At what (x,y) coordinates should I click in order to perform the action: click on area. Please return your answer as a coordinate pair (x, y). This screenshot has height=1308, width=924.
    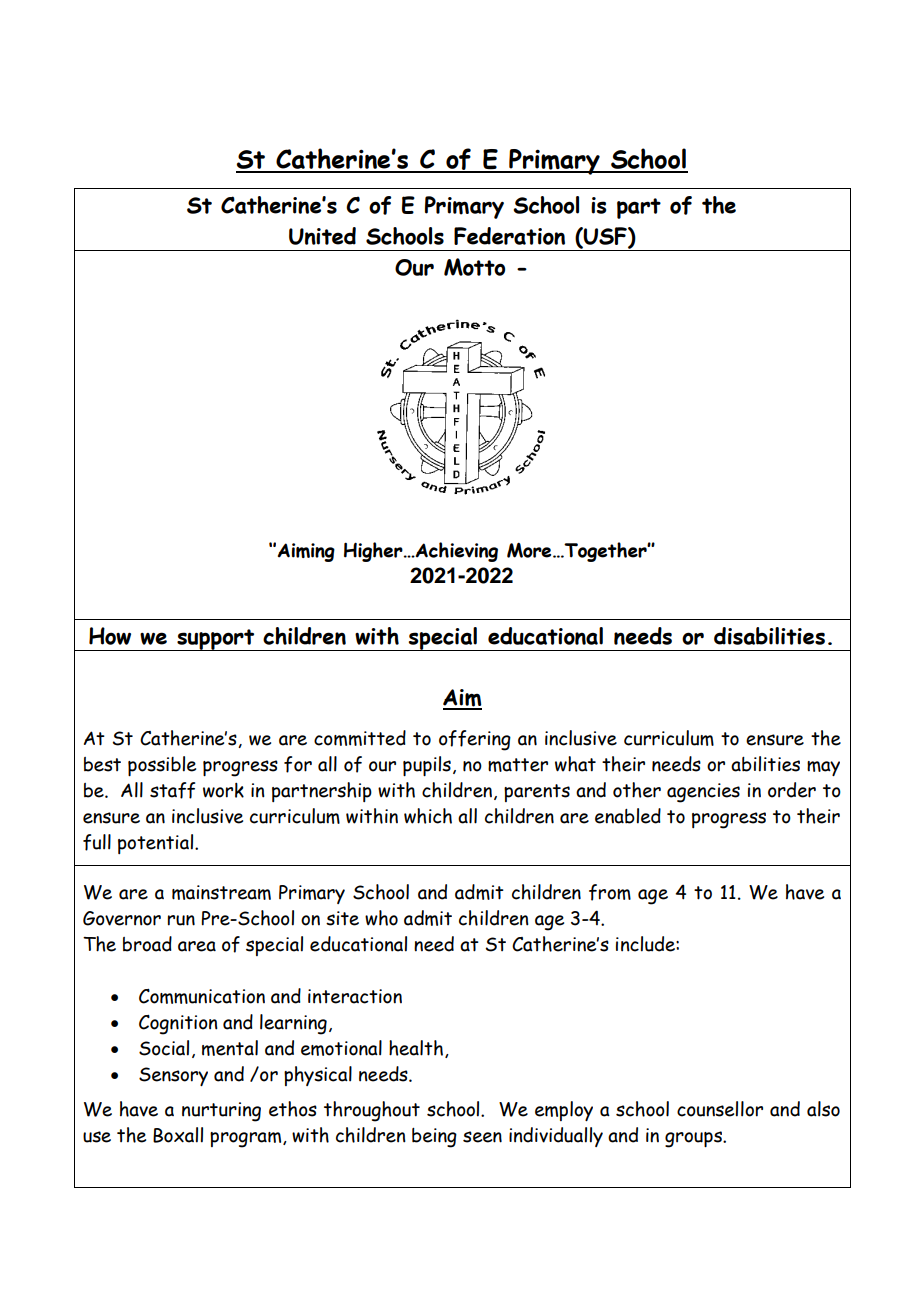
    Looking at the image, I should click on (197, 946).
